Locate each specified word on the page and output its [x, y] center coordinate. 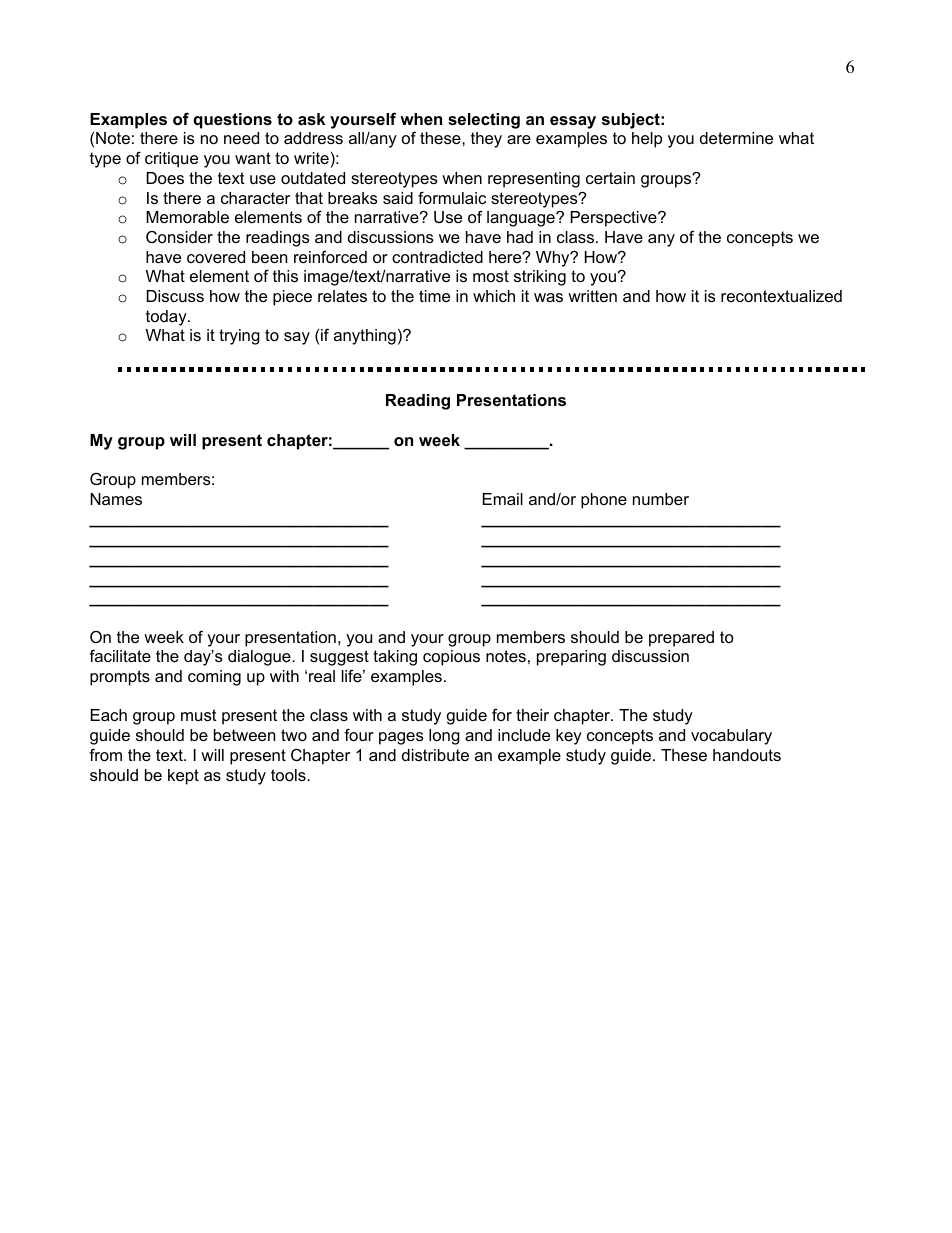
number [661, 499]
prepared [681, 639]
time [434, 296]
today [167, 318]
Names [116, 499]
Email [503, 499]
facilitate [120, 655]
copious [451, 658]
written [592, 296]
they [486, 140]
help [647, 140]
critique [171, 160]
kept [183, 777]
